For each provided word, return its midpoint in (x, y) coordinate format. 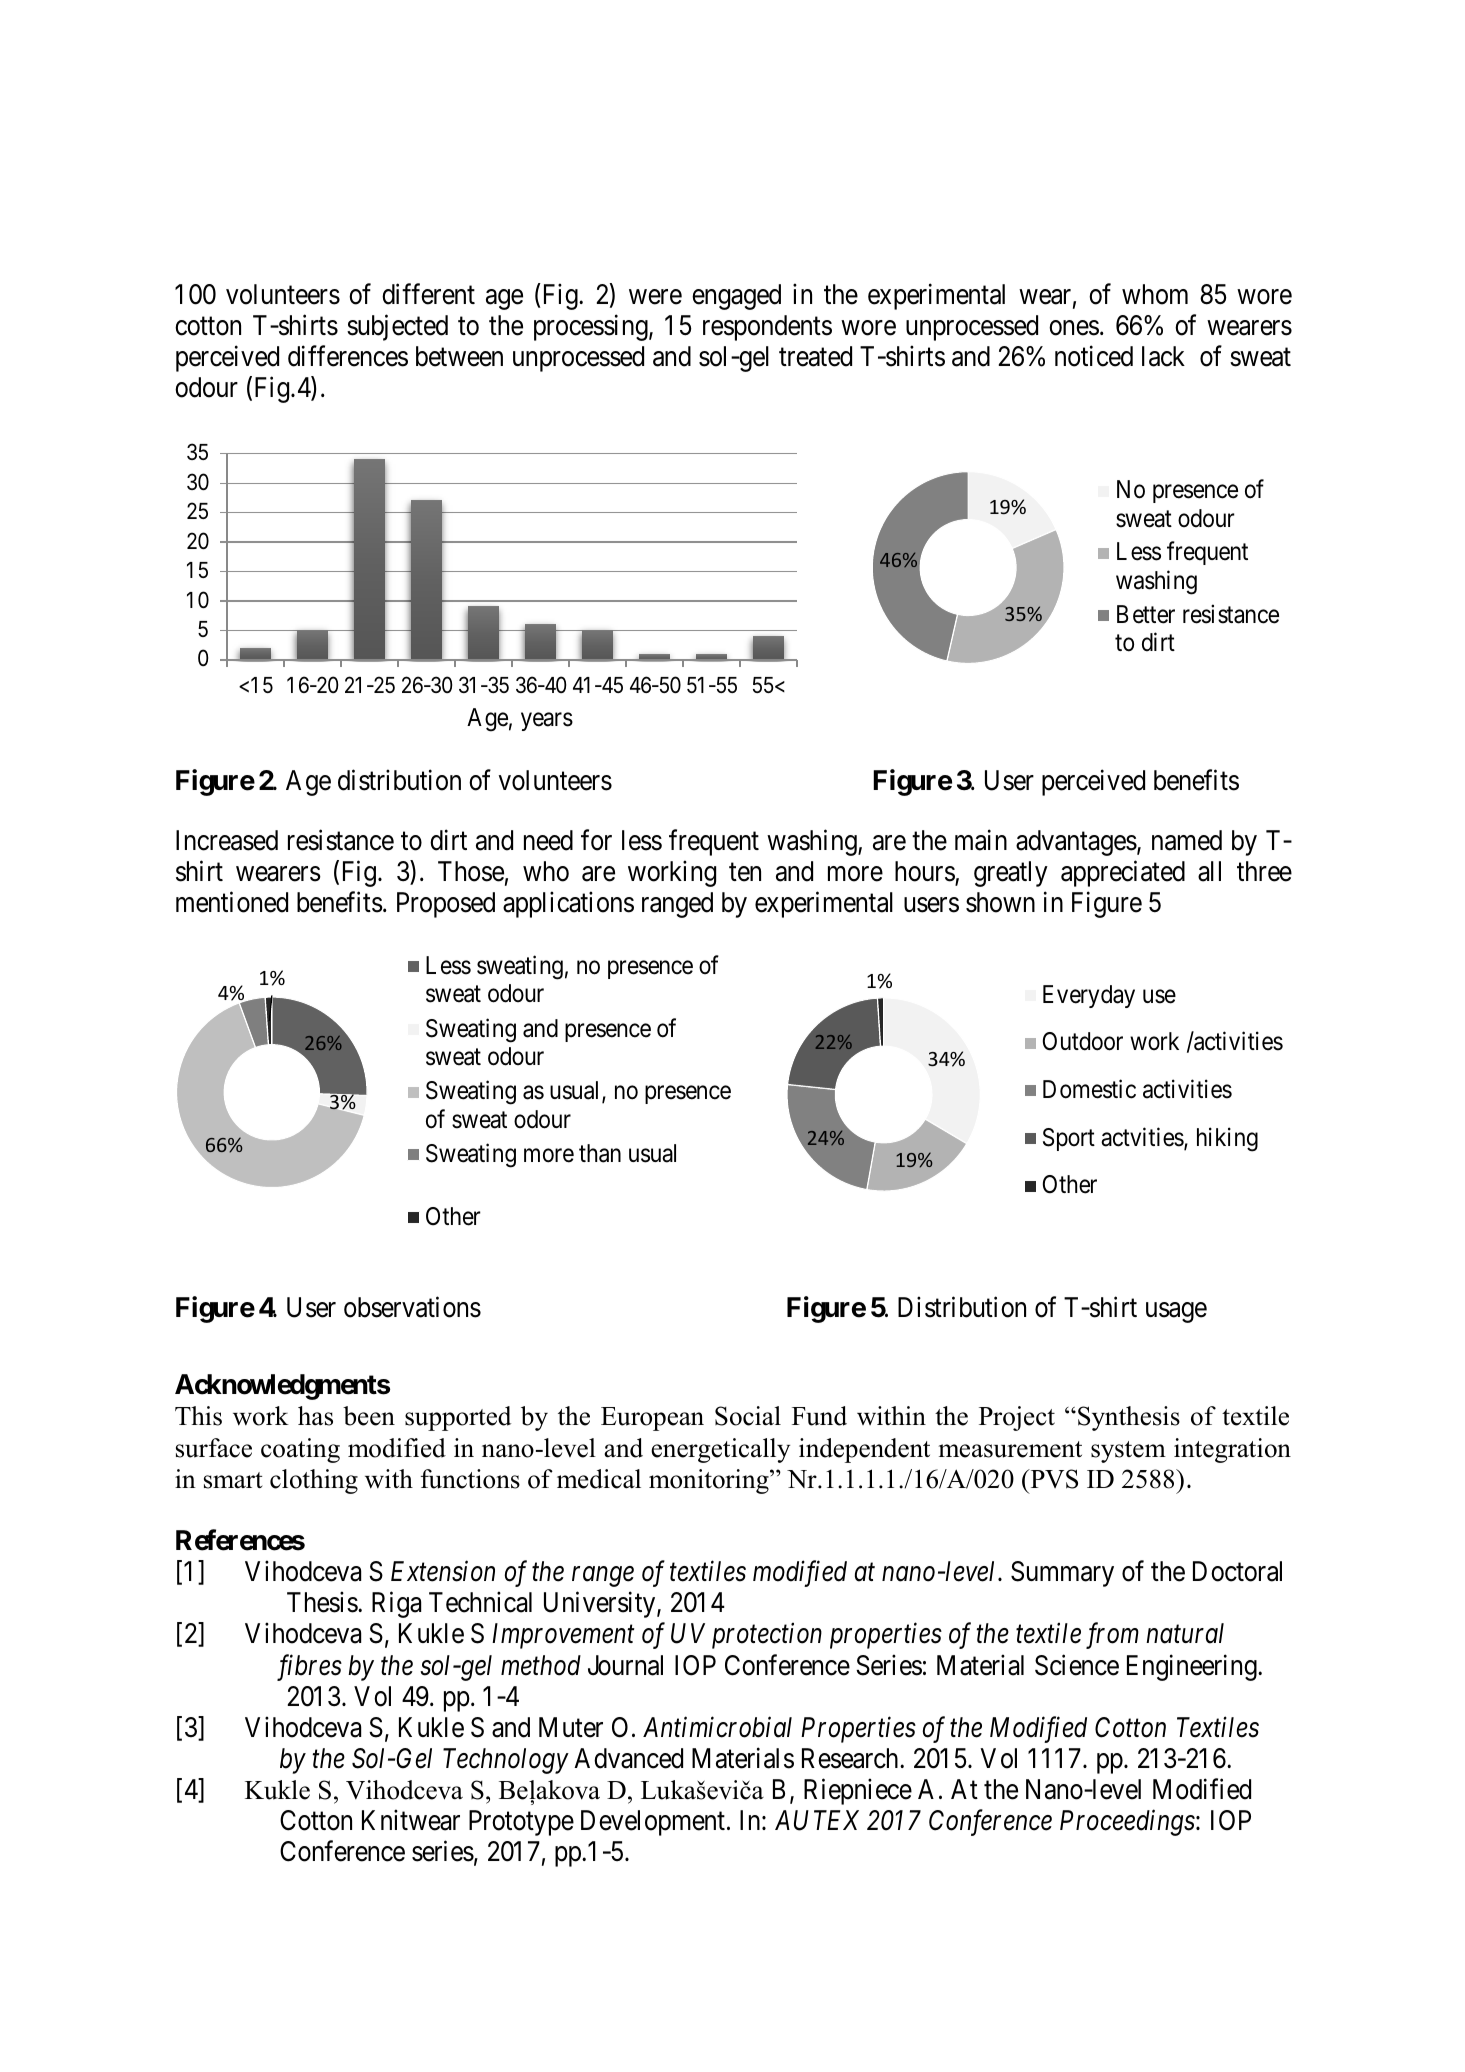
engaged (736, 297)
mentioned (232, 902)
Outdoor (1083, 1041)
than (600, 1153)
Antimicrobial (717, 1727)
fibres (309, 1667)
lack (1163, 356)
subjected (397, 327)
